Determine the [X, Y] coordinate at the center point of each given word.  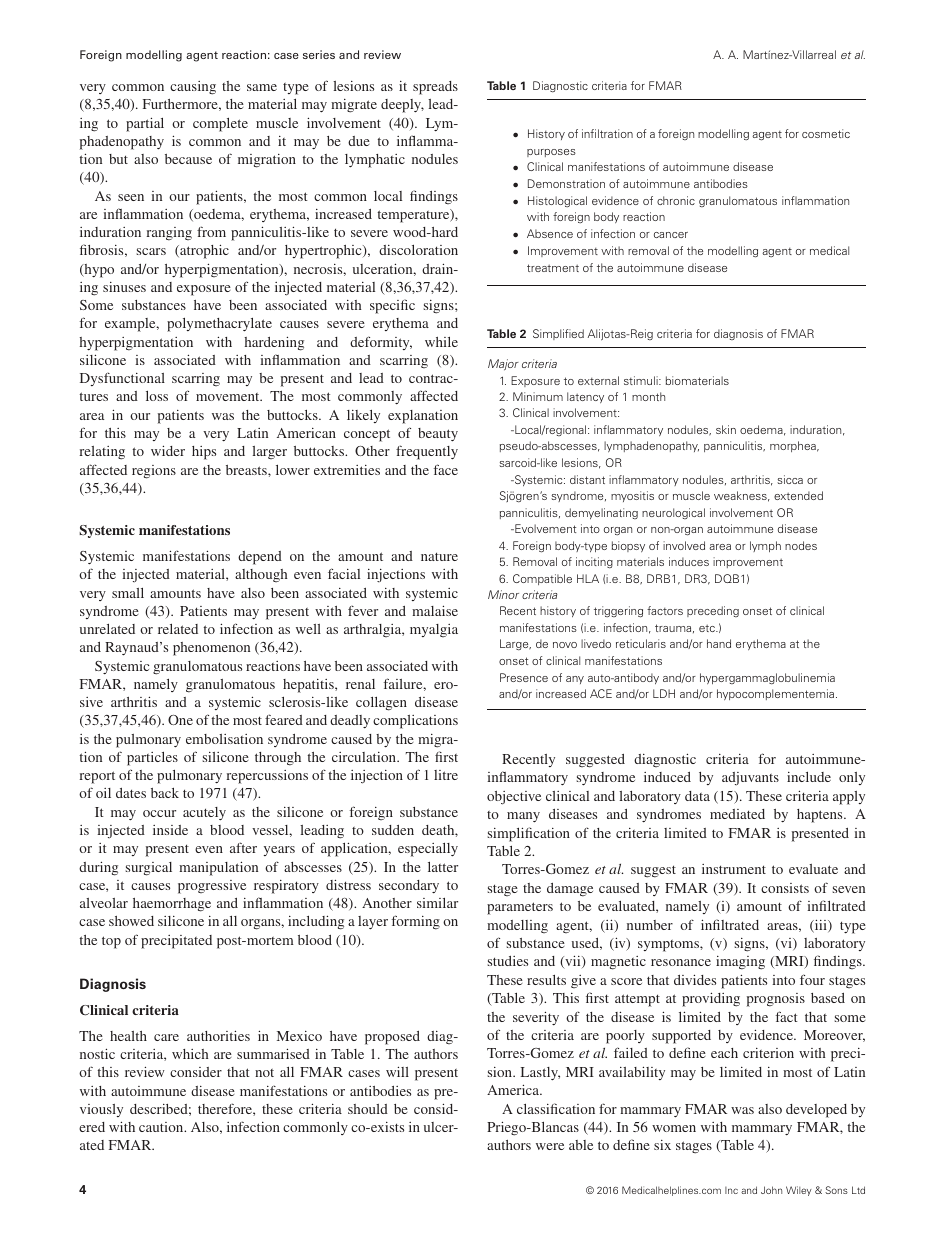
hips [204, 453]
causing [193, 88]
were [550, 1146]
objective [514, 798]
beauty [438, 435]
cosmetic [826, 133]
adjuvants [750, 778]
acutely [204, 814]
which [190, 1054]
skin [726, 429]
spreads [435, 88]
